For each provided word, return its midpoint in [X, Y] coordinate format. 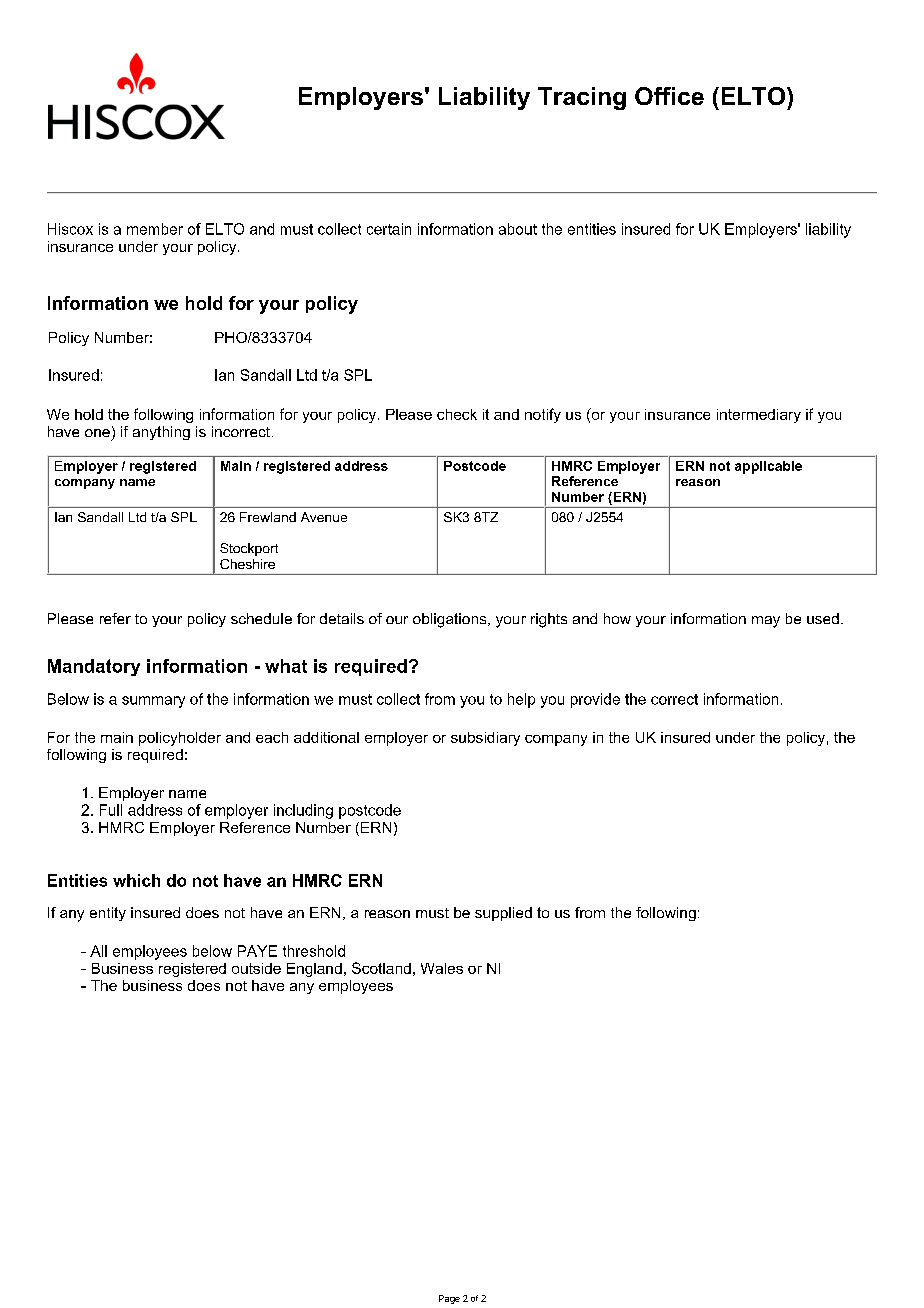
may [766, 622]
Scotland [381, 968]
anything [161, 433]
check [457, 414]
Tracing [582, 98]
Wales [442, 968]
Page [449, 1299]
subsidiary [485, 739]
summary [153, 702]
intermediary [759, 416]
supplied [503, 914]
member [155, 229]
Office [669, 96]
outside [256, 968]
